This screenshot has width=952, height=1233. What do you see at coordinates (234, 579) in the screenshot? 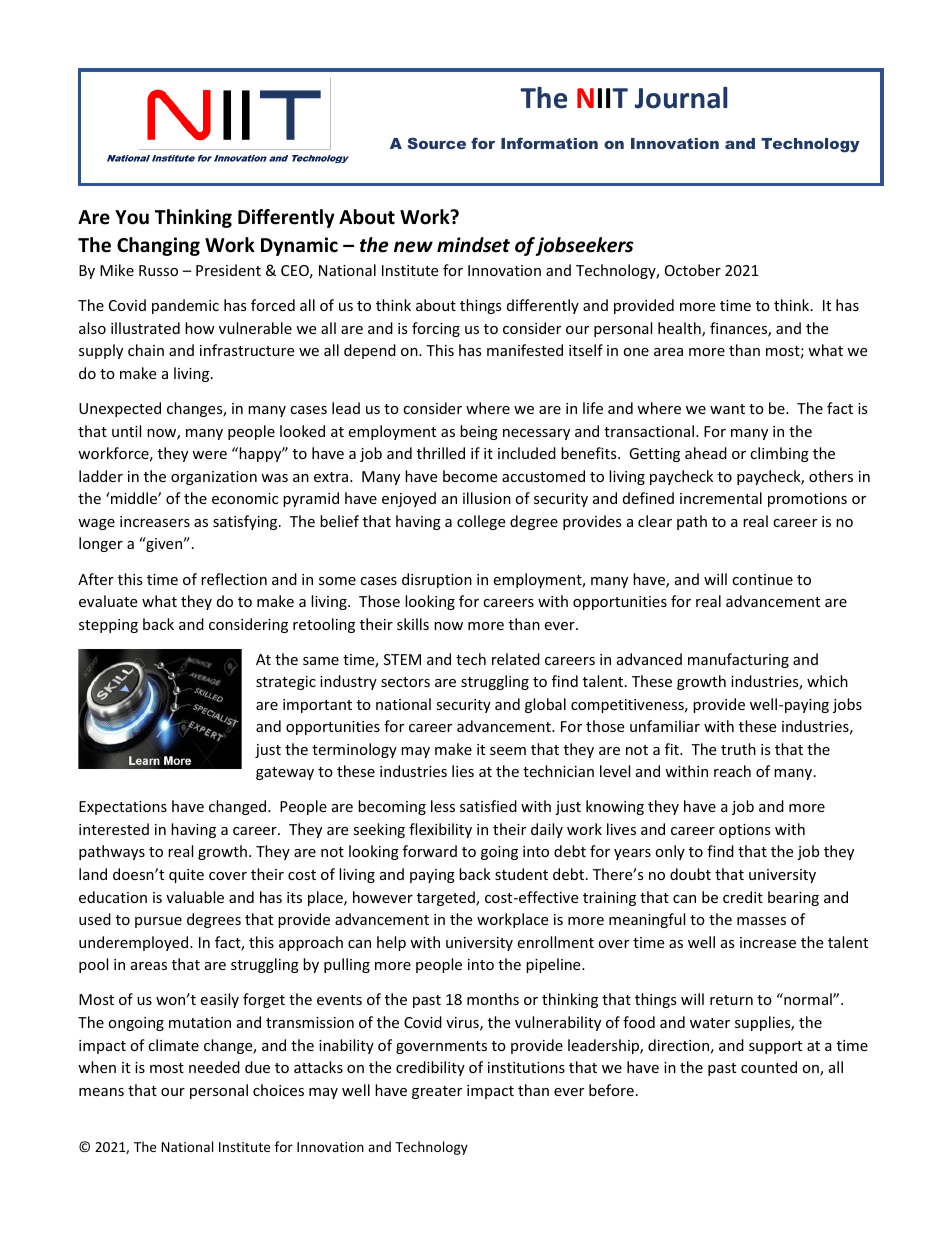
I see `reflection` at bounding box center [234, 579].
